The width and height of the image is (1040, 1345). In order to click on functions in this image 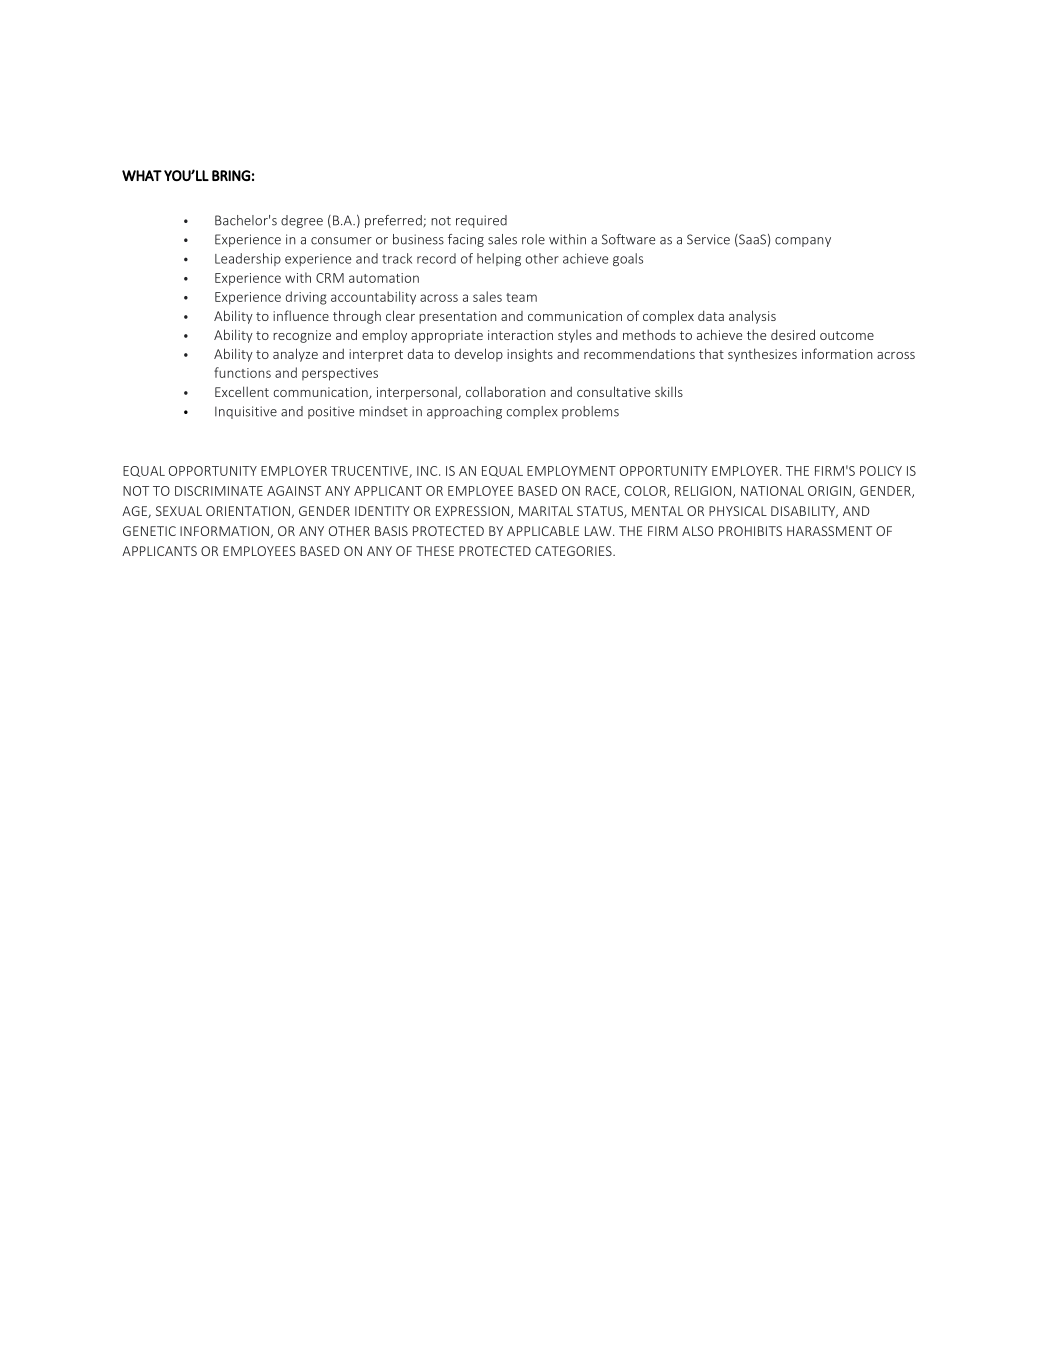, I will do `click(242, 372)`.
